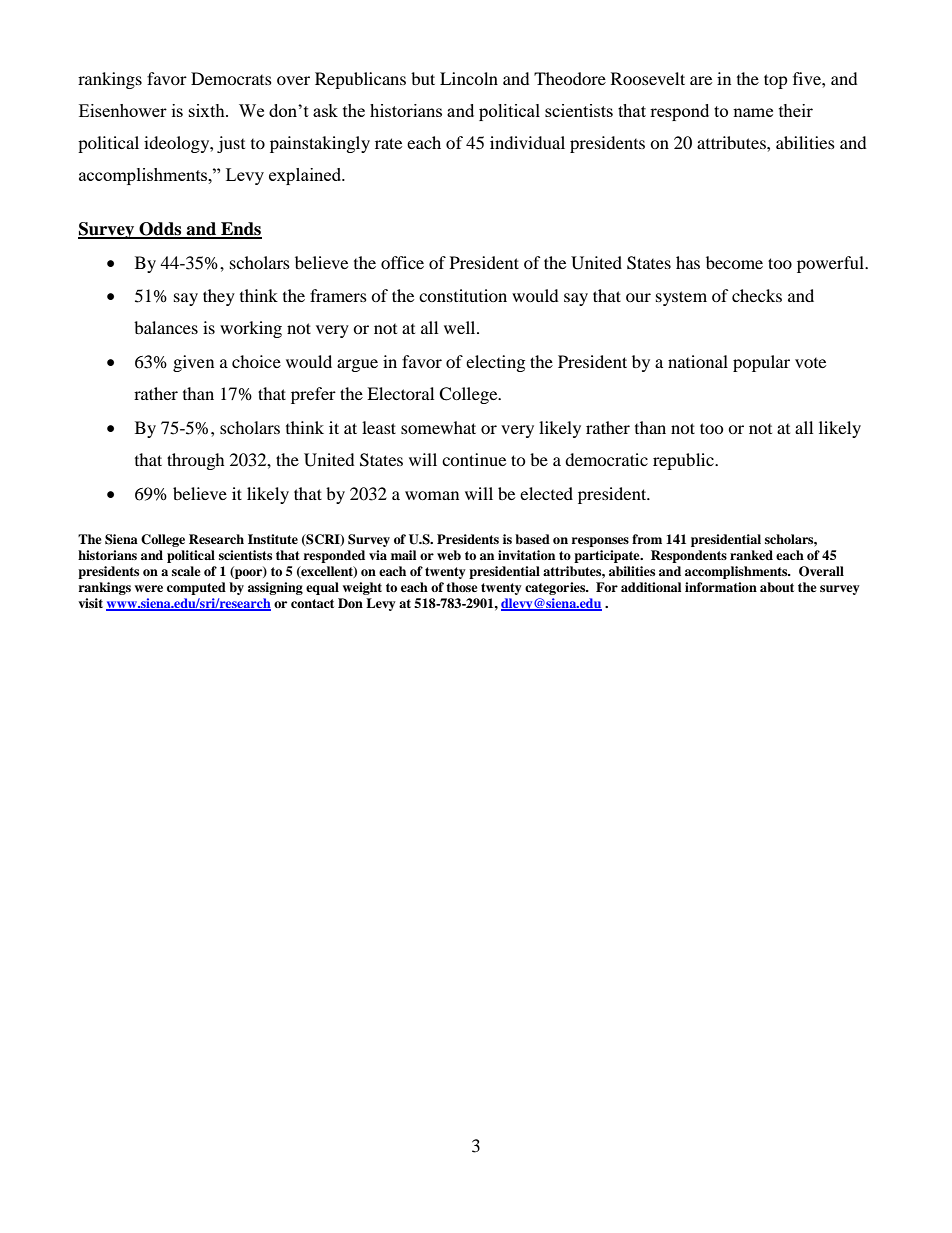 The width and height of the screenshot is (952, 1233). What do you see at coordinates (402, 262) in the screenshot?
I see `office` at bounding box center [402, 262].
